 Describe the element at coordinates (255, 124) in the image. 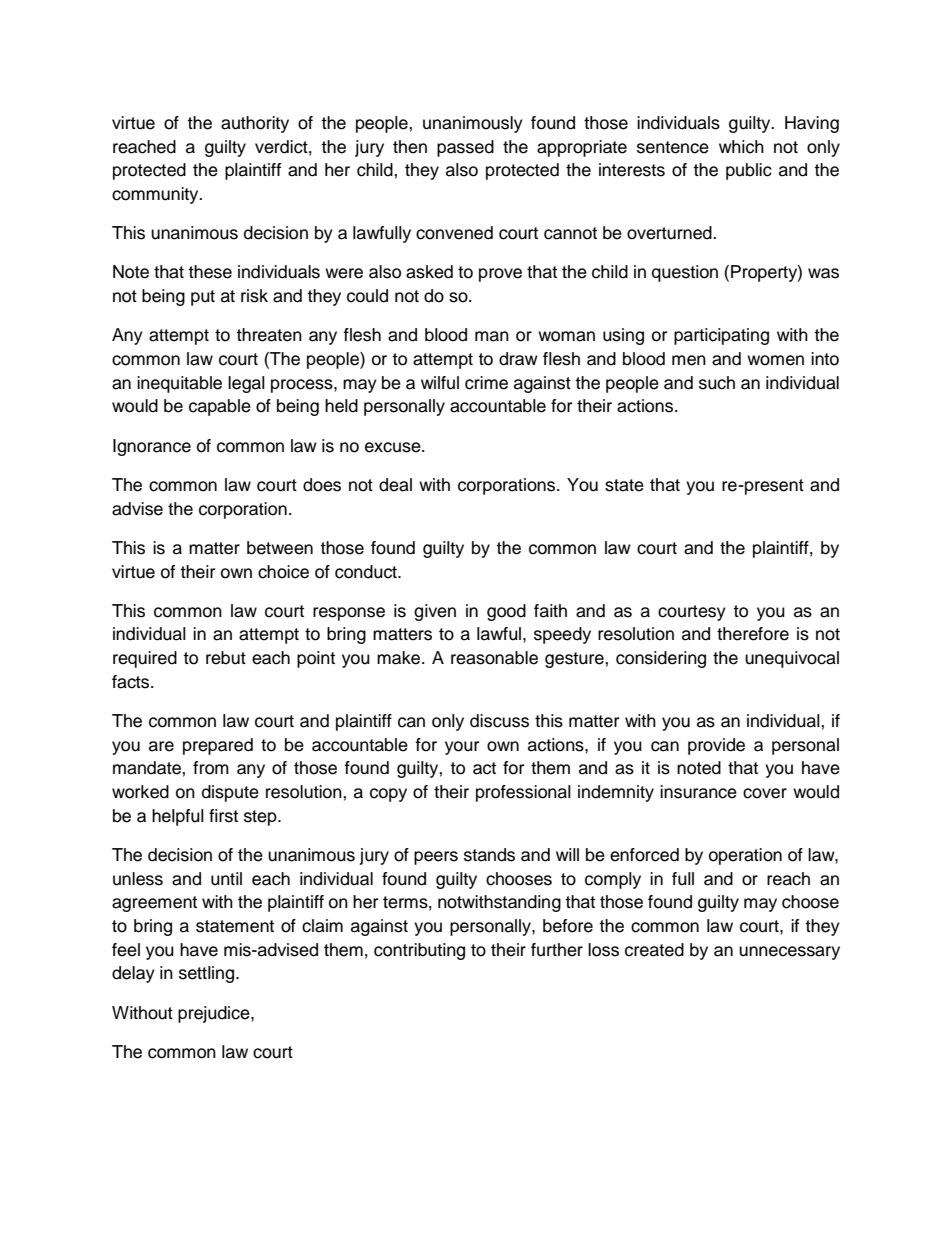

I see `authority` at that location.
